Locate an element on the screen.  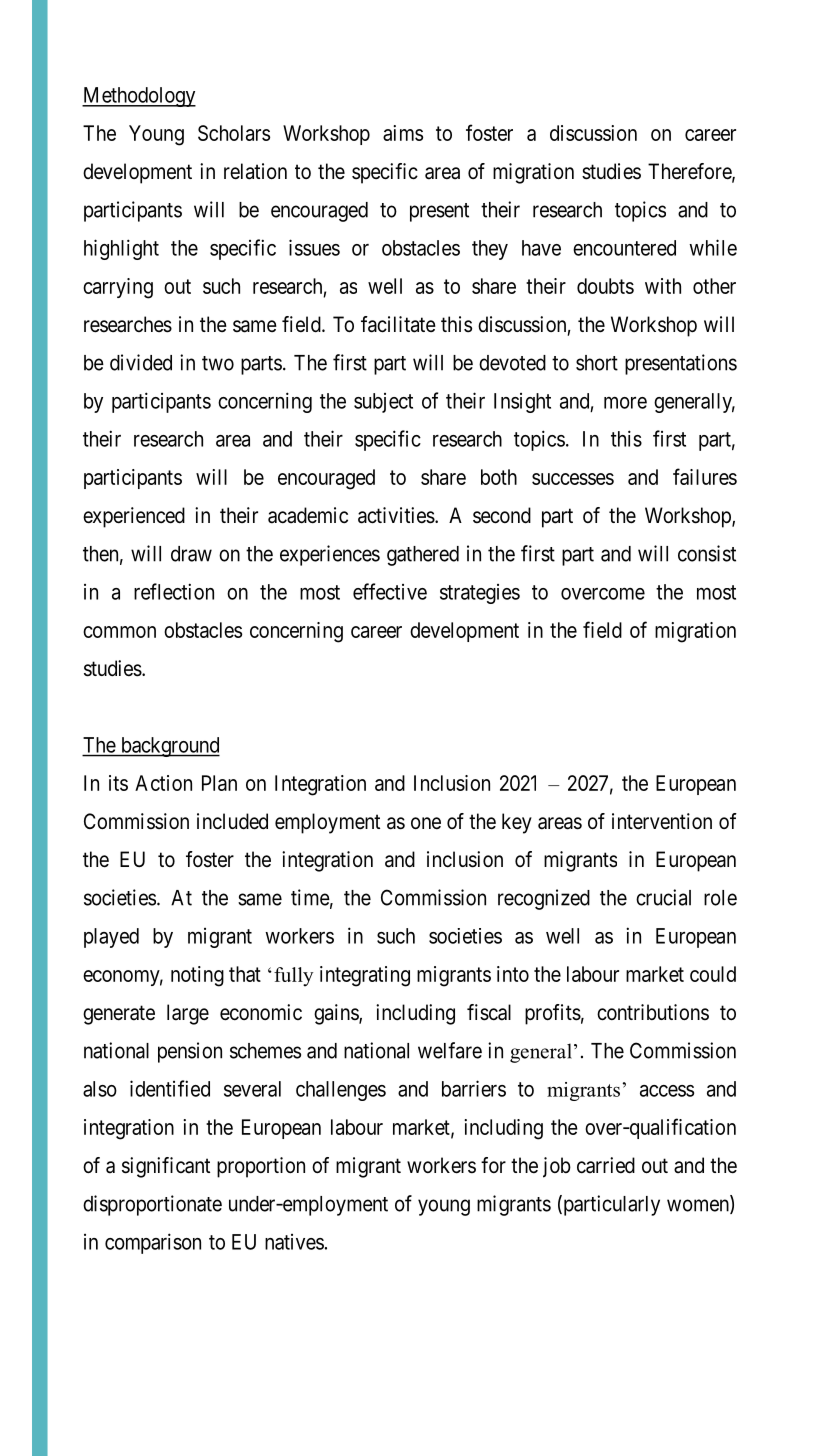
natives is located at coordinates (294, 1242).
